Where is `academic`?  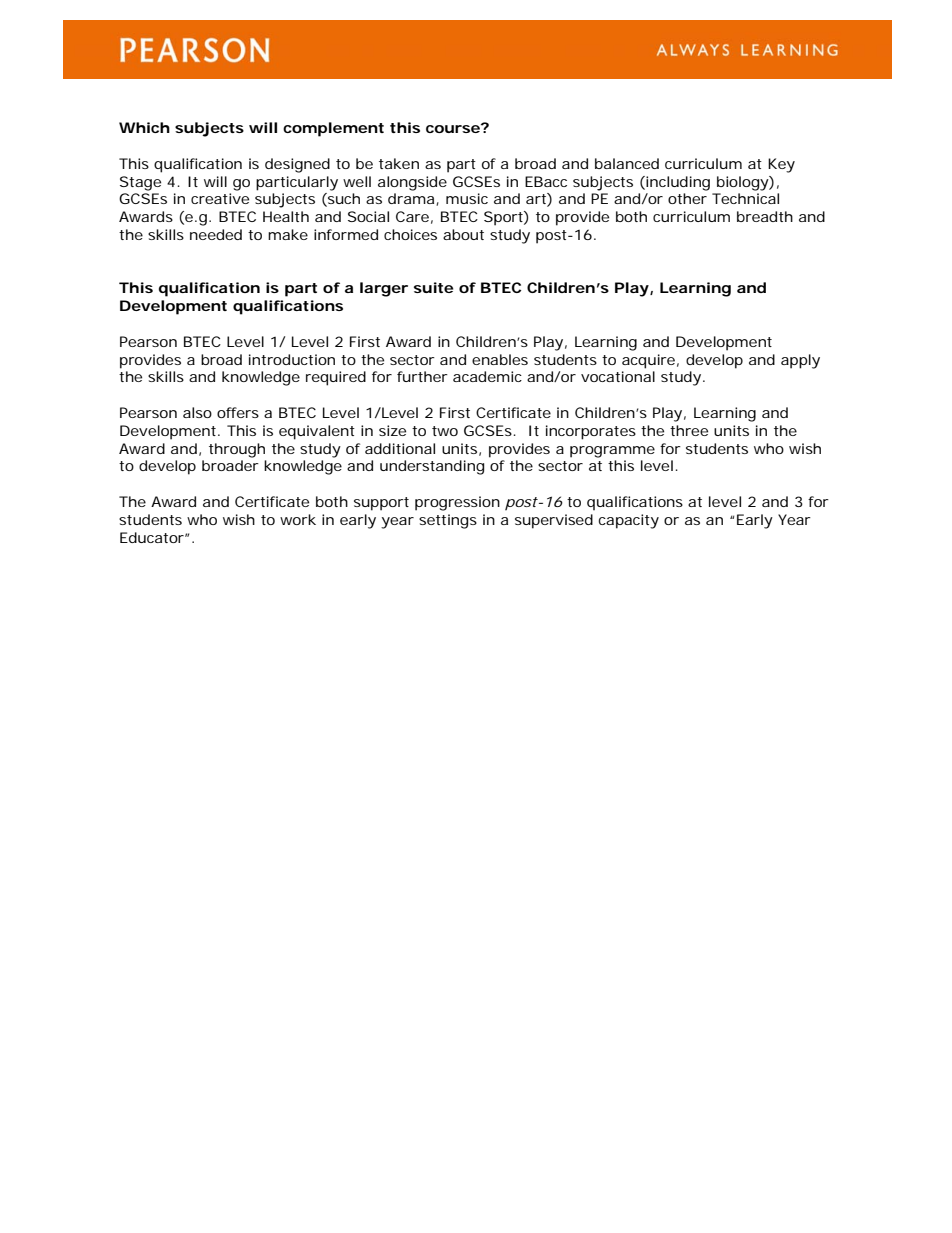 academic is located at coordinates (487, 376).
